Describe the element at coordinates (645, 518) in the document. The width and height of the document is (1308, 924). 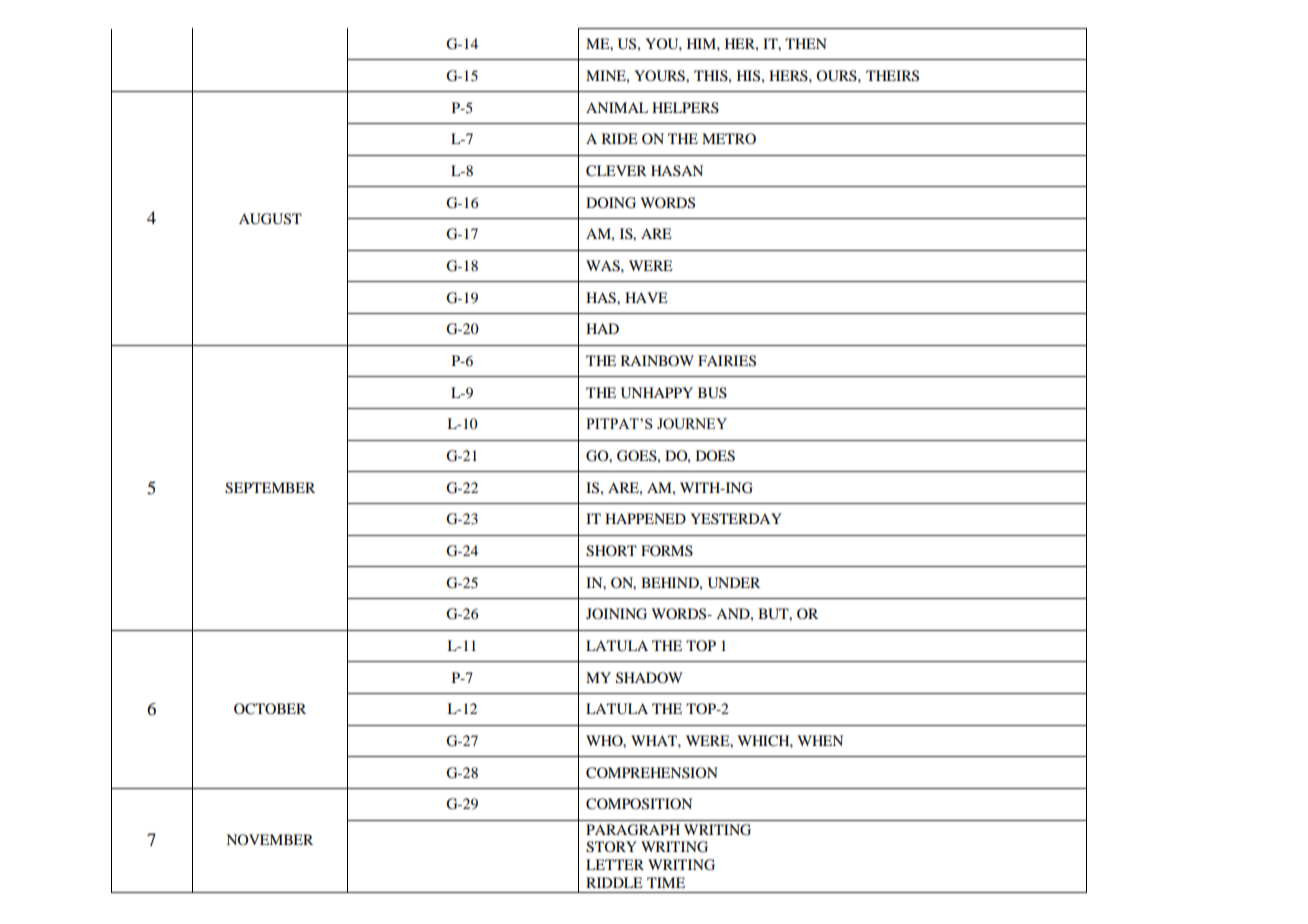
I see `HAPPENED` at that location.
